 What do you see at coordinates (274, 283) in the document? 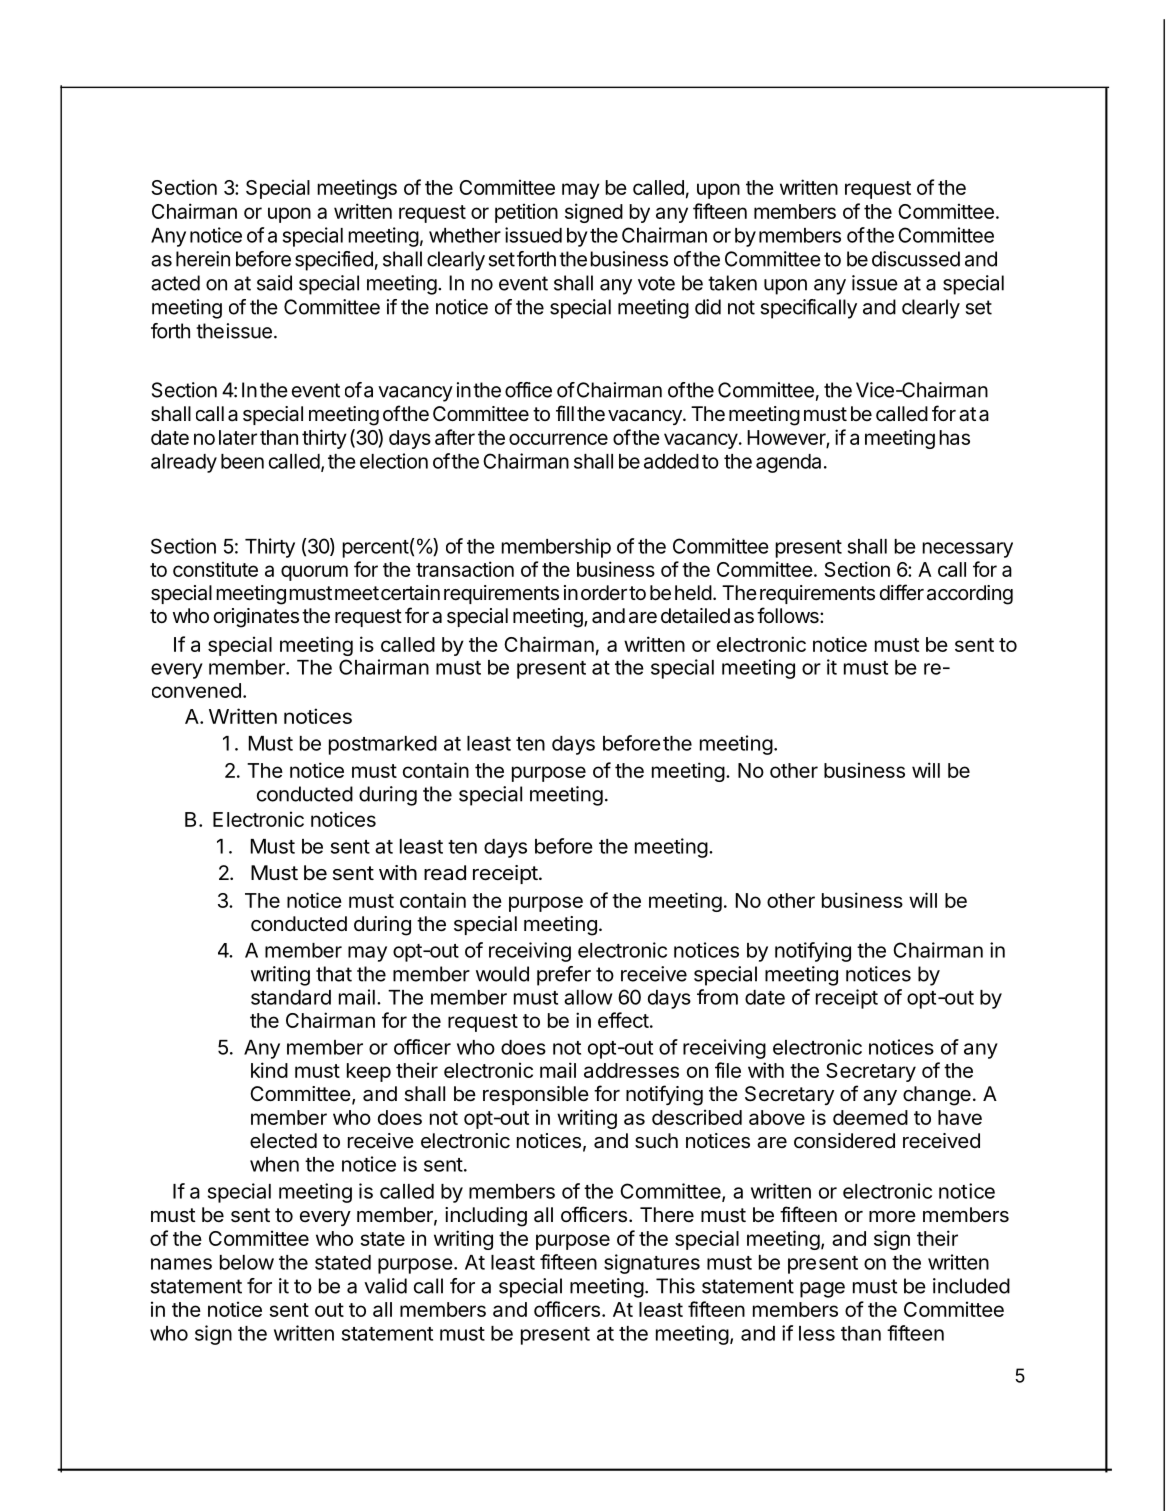
I see `said` at bounding box center [274, 283].
